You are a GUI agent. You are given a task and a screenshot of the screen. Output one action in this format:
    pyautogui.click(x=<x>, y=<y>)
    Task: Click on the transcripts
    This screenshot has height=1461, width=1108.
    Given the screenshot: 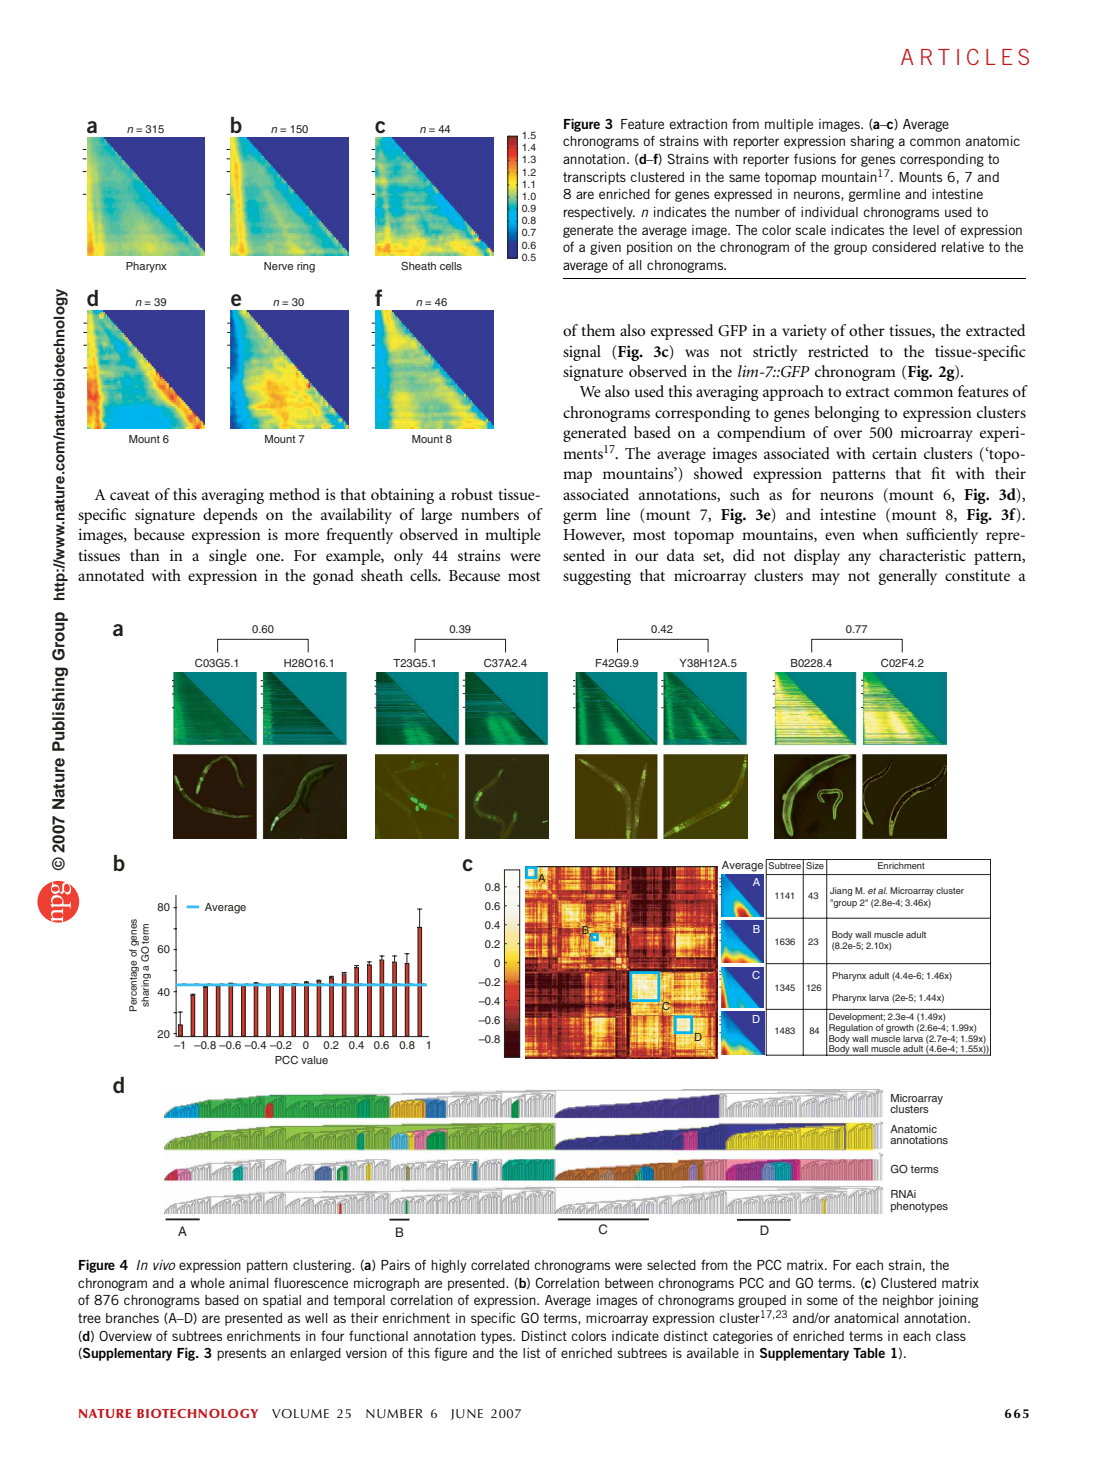 What is the action you would take?
    pyautogui.click(x=594, y=178)
